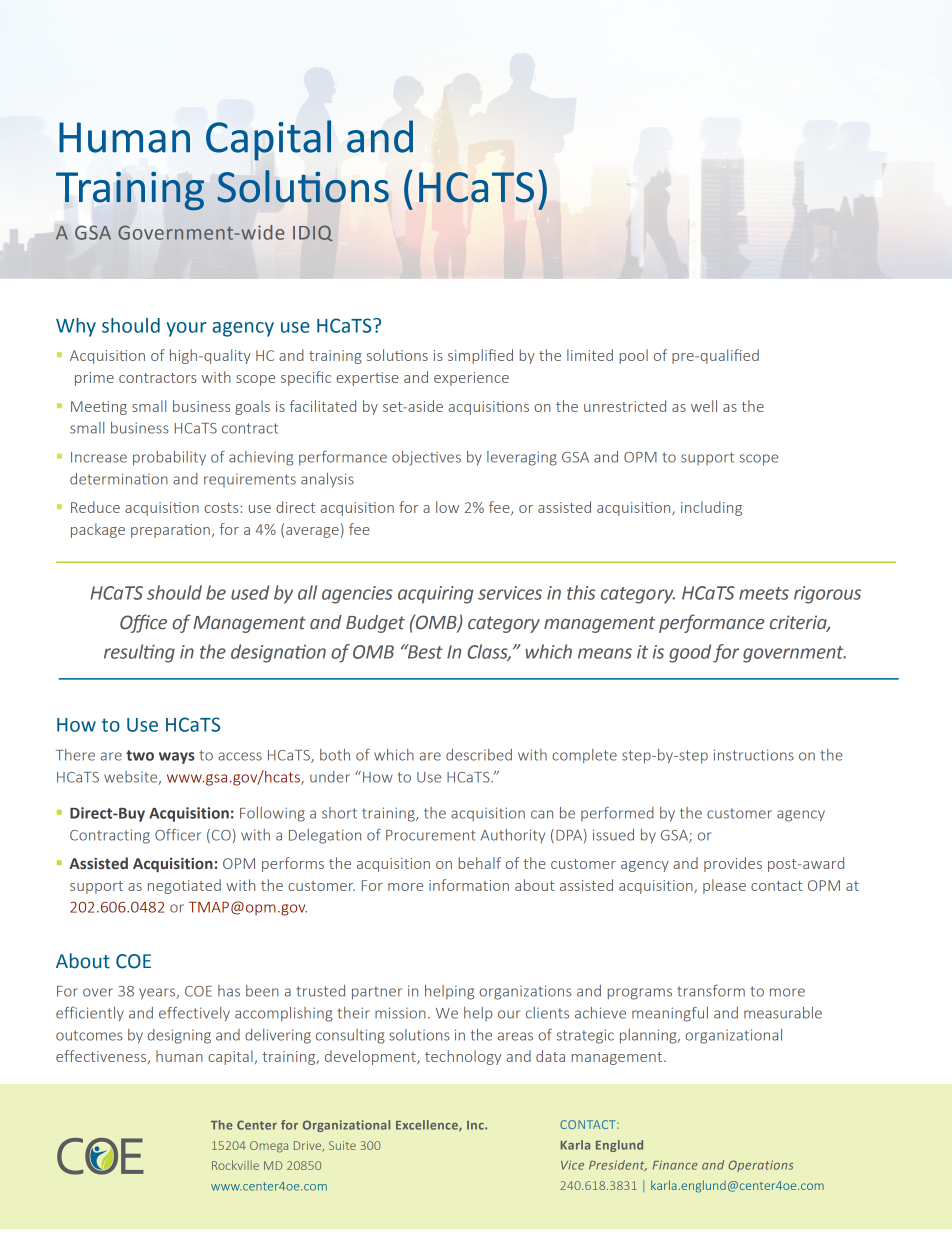 The width and height of the screenshot is (952, 1233). Describe the element at coordinates (179, 1036) in the screenshot. I see `designing` at that location.
